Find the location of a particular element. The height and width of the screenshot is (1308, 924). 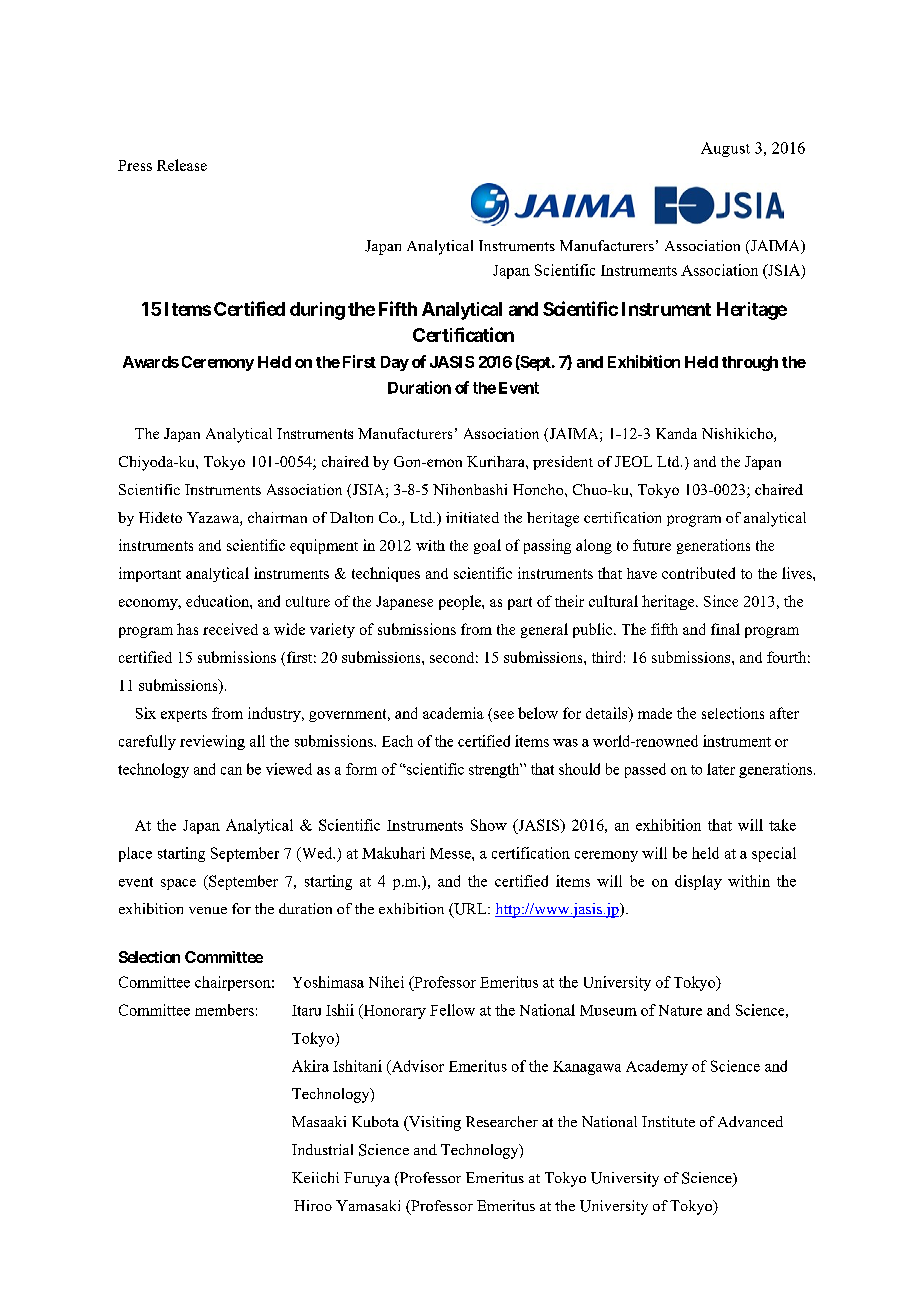

academia is located at coordinates (453, 713).
